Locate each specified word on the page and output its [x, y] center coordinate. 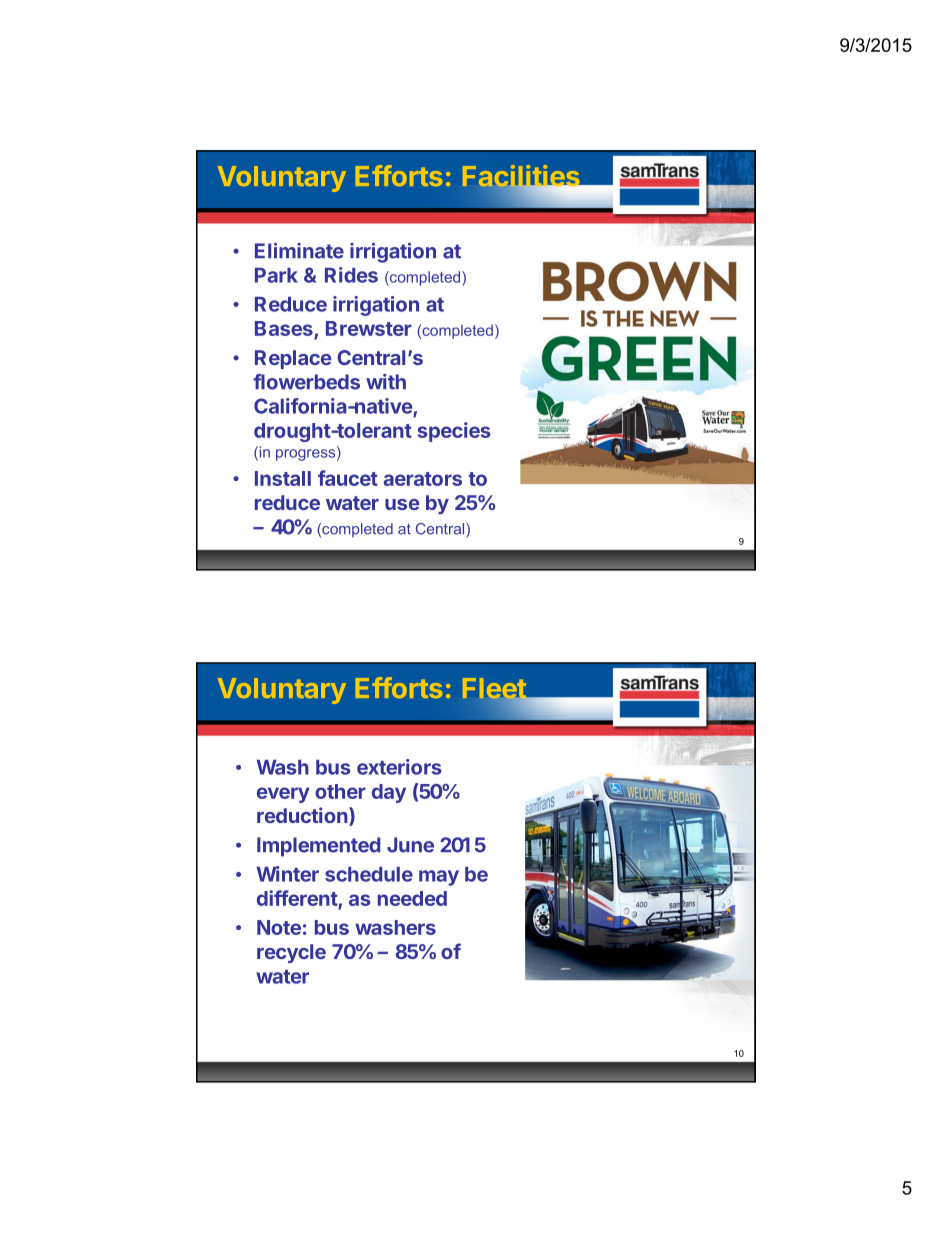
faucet [348, 478]
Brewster [369, 328]
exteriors [399, 767]
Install [283, 478]
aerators [422, 479]
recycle [291, 953]
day [389, 793]
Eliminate [299, 251]
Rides [351, 275]
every [283, 795]
